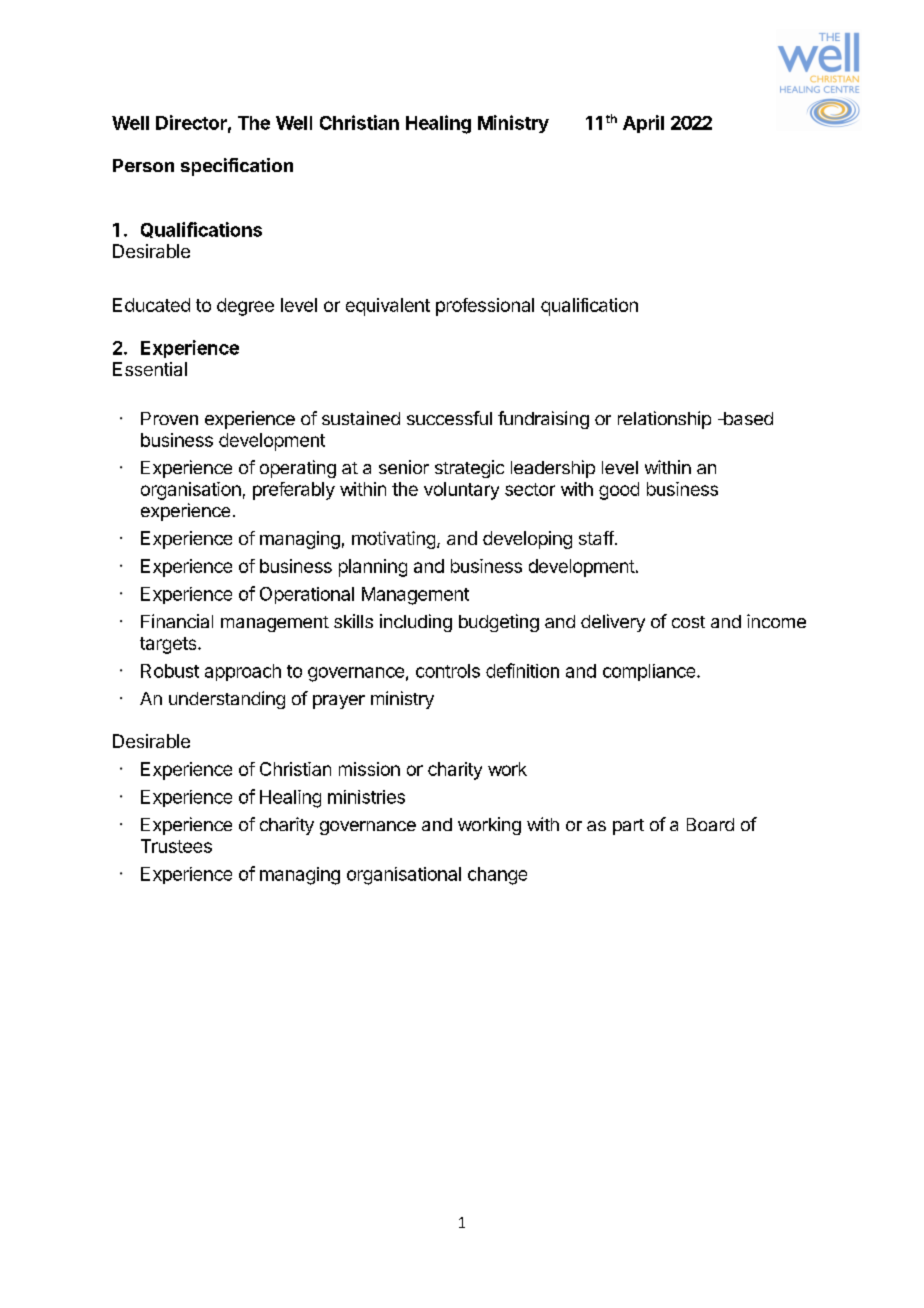 This screenshot has height=1308, width=924. Describe the element at coordinates (150, 369) in the screenshot. I see `Essential` at that location.
